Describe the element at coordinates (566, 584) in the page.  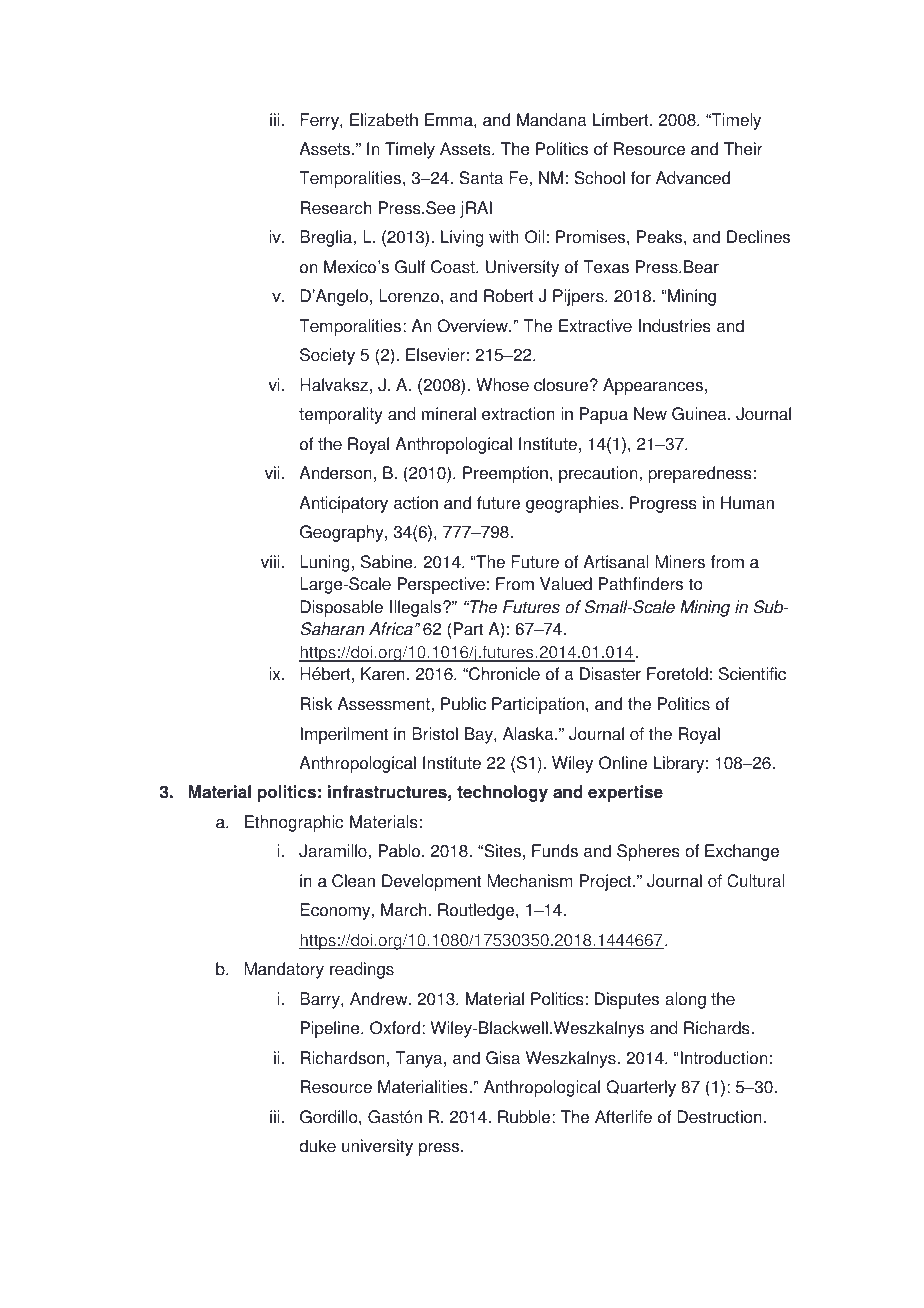
I see `Valued` at that location.
